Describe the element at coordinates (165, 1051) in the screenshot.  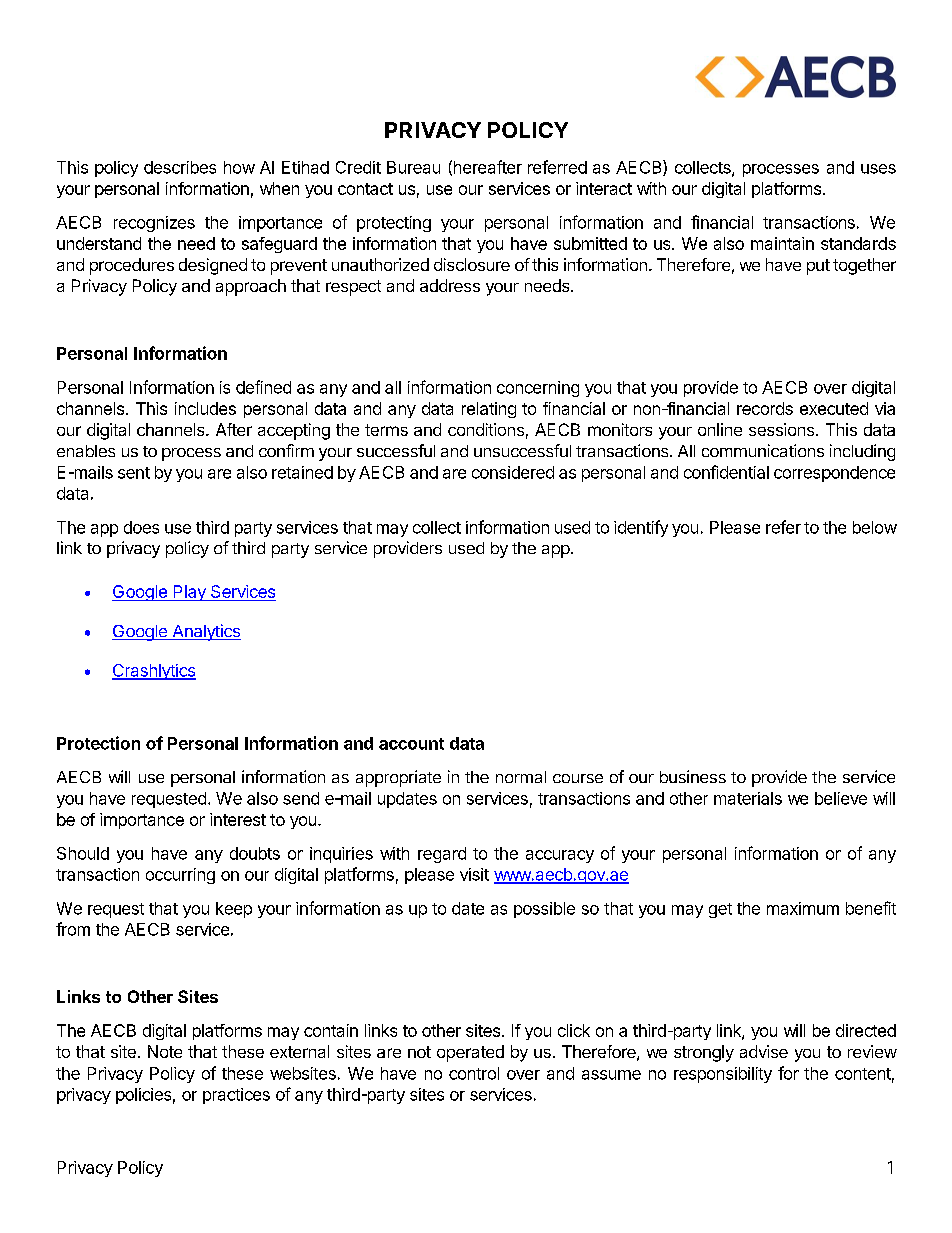
I see `Note` at that location.
